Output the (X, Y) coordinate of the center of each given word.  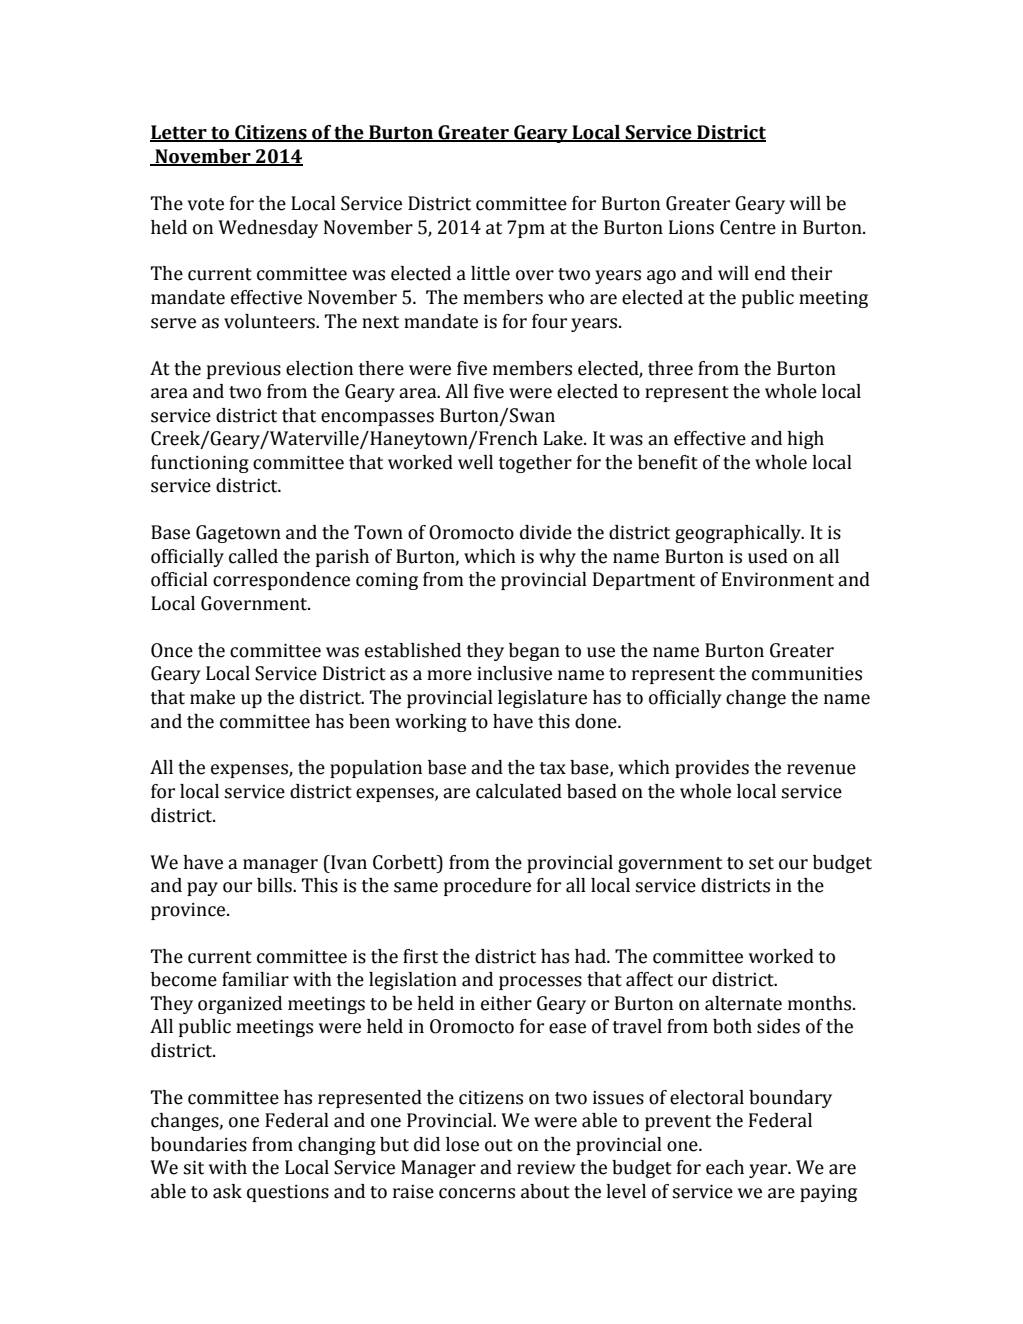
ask (227, 1191)
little (490, 273)
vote (205, 204)
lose (462, 1144)
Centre (748, 227)
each (725, 1167)
